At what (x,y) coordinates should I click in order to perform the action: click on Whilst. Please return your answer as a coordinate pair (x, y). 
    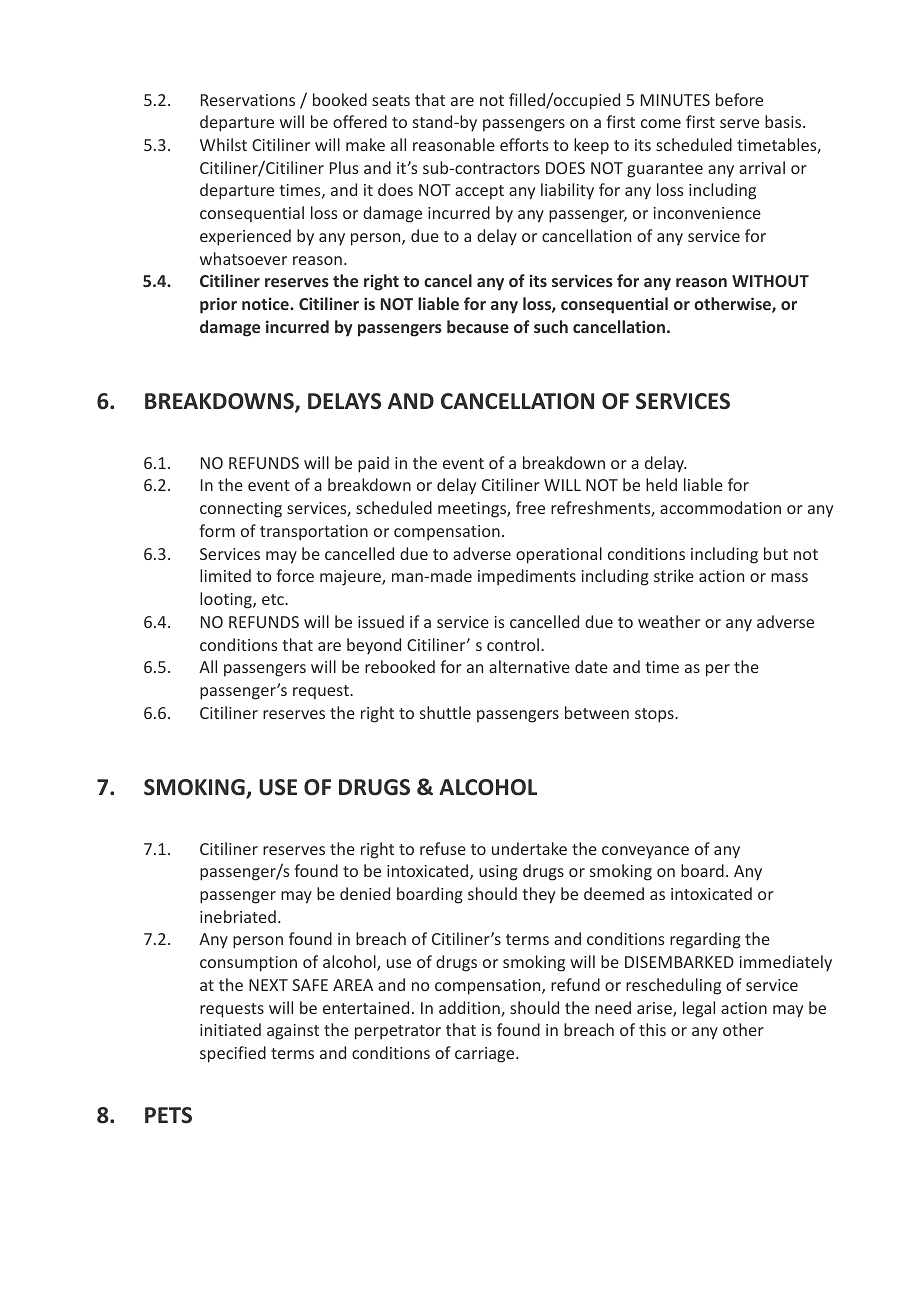
    Looking at the image, I should click on (223, 144).
